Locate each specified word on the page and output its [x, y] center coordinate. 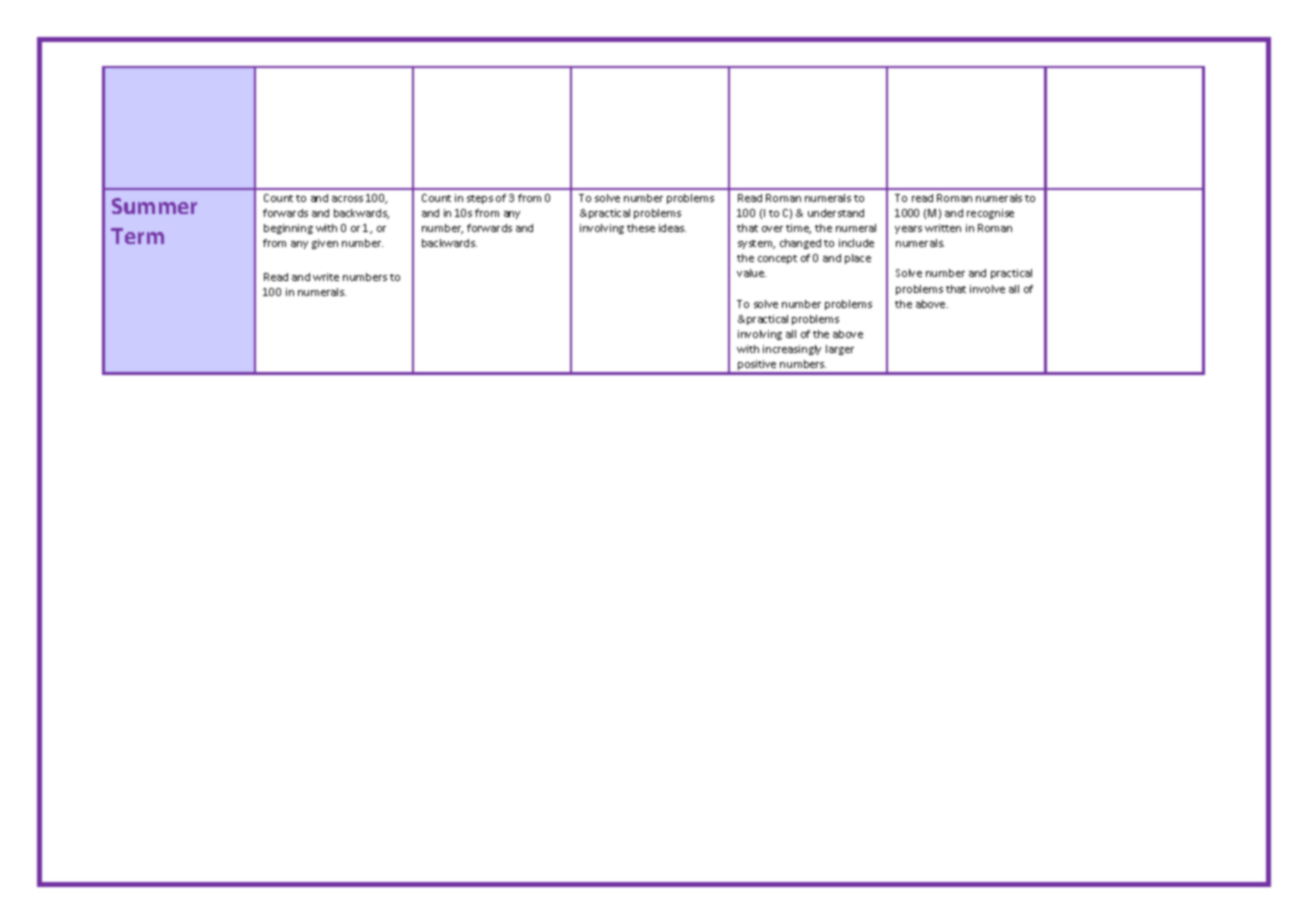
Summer [154, 206]
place [858, 259]
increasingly [792, 350]
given [325, 244]
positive [757, 367]
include [856, 243]
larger [840, 350]
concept [777, 259]
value [751, 273]
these [641, 228]
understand [836, 213]
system [756, 244]
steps [480, 199]
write [326, 277]
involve [987, 289]
